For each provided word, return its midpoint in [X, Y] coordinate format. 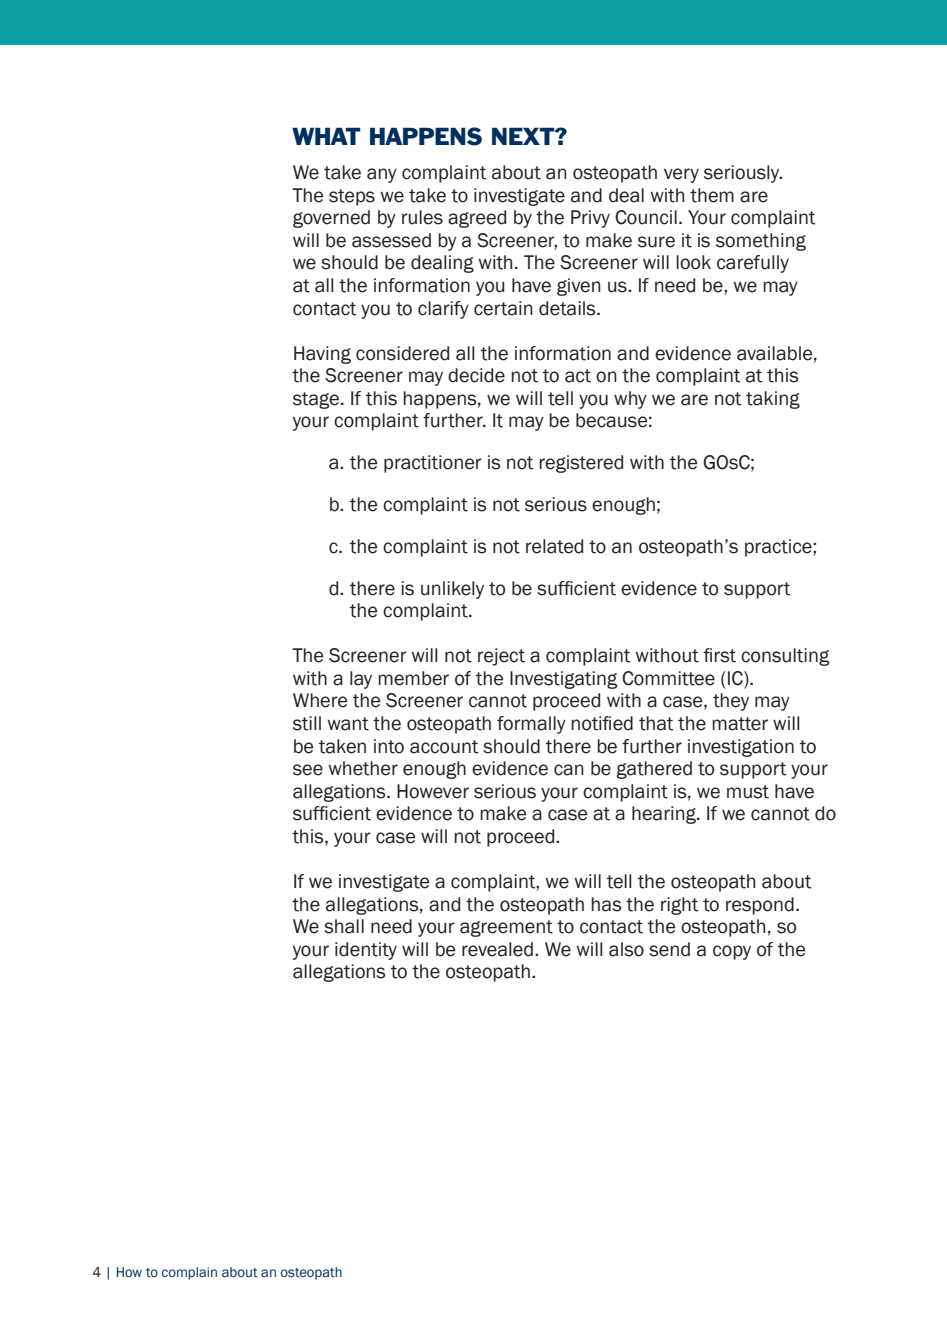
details [568, 308]
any [382, 175]
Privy [590, 219]
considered [402, 353]
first [719, 655]
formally [531, 725]
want [348, 724]
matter [740, 724]
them [712, 195]
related [554, 546]
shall [344, 926]
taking [773, 400]
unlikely [452, 590]
